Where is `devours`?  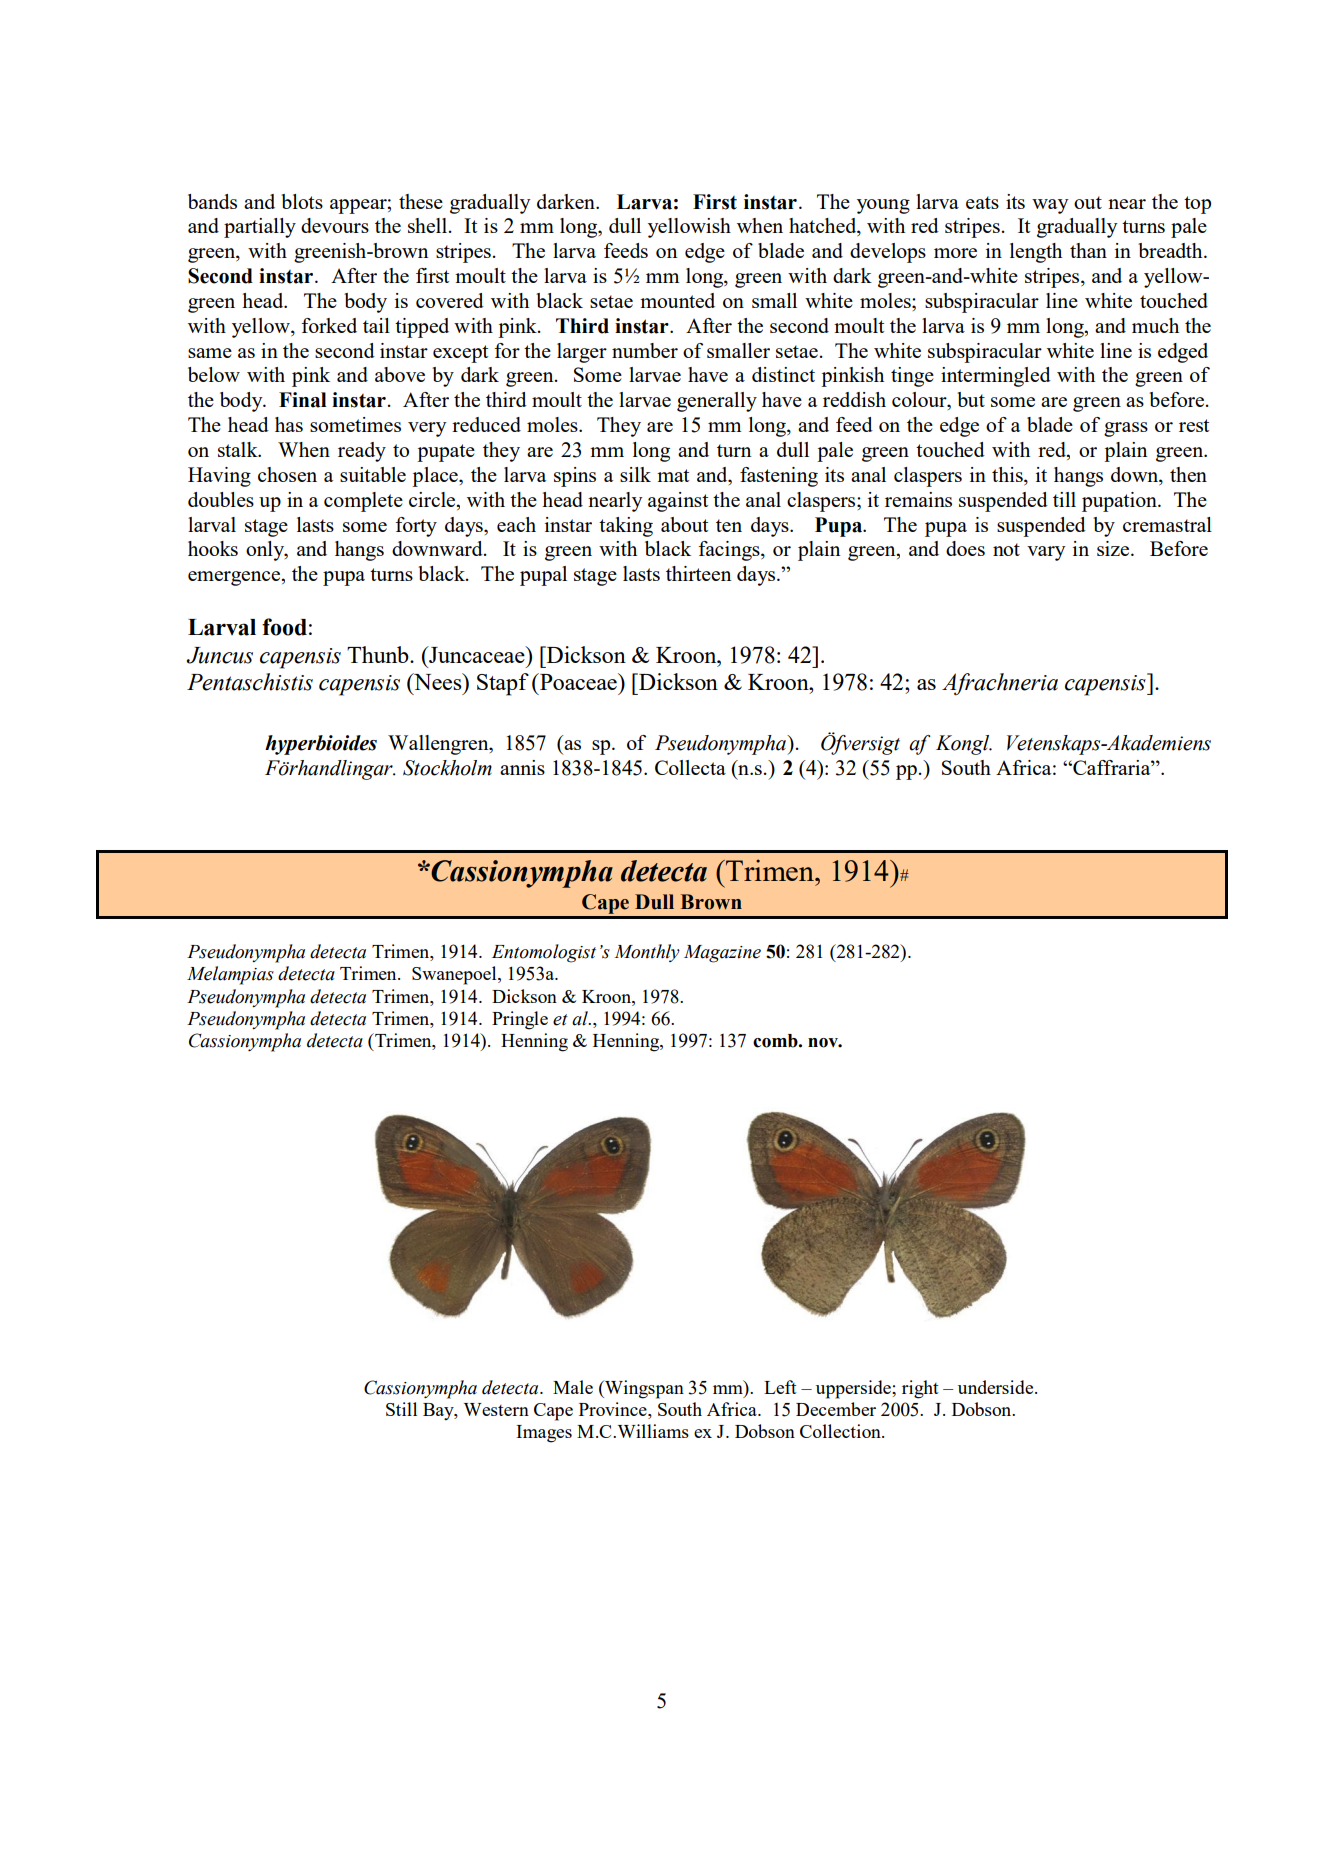
devours is located at coordinates (335, 225).
